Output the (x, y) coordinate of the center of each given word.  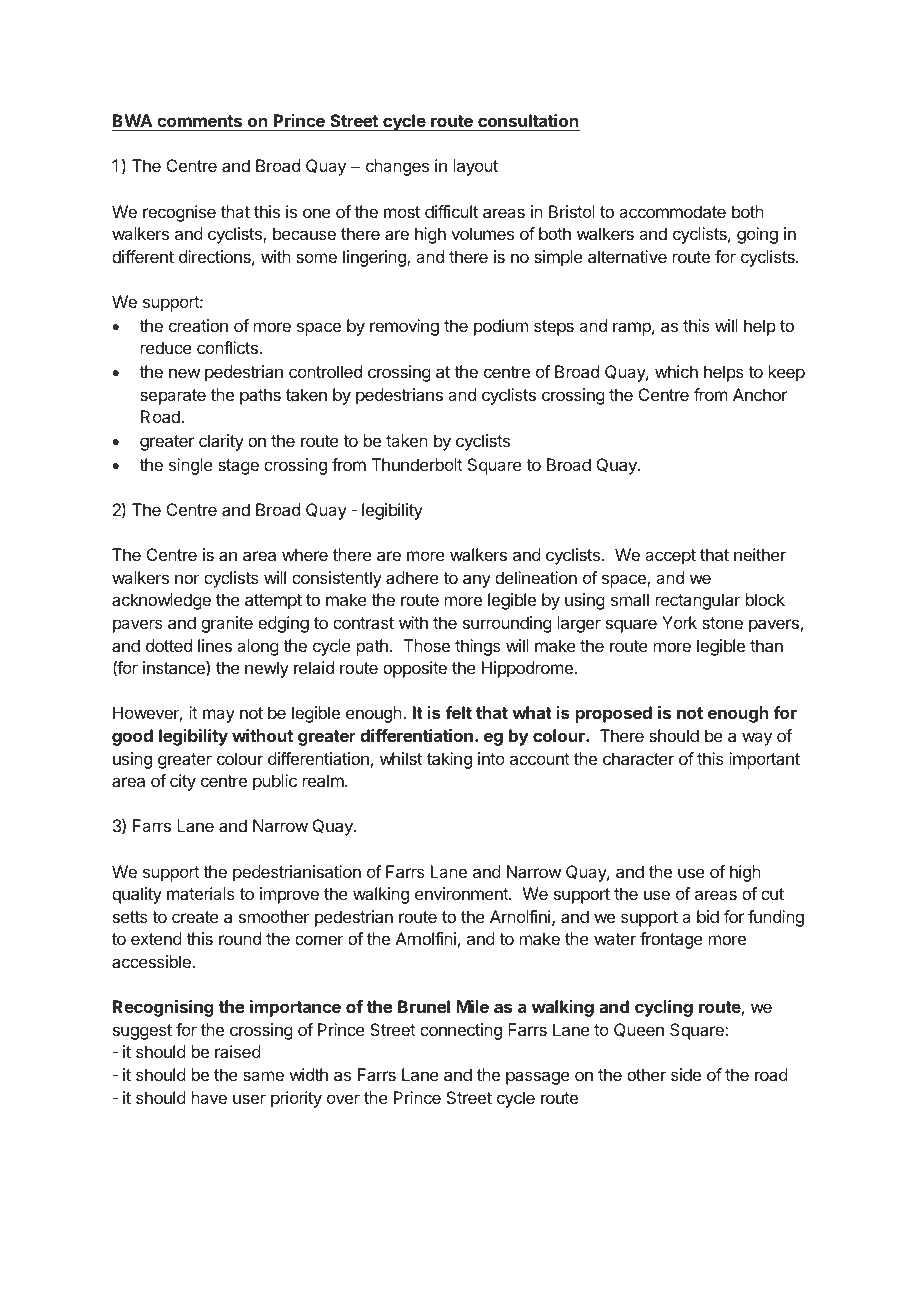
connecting (461, 1031)
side (686, 1074)
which (676, 371)
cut (772, 894)
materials (201, 893)
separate (173, 397)
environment (462, 893)
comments (199, 121)
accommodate (672, 211)
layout (476, 167)
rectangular (698, 601)
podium (501, 327)
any (477, 581)
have (209, 1097)
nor (187, 579)
